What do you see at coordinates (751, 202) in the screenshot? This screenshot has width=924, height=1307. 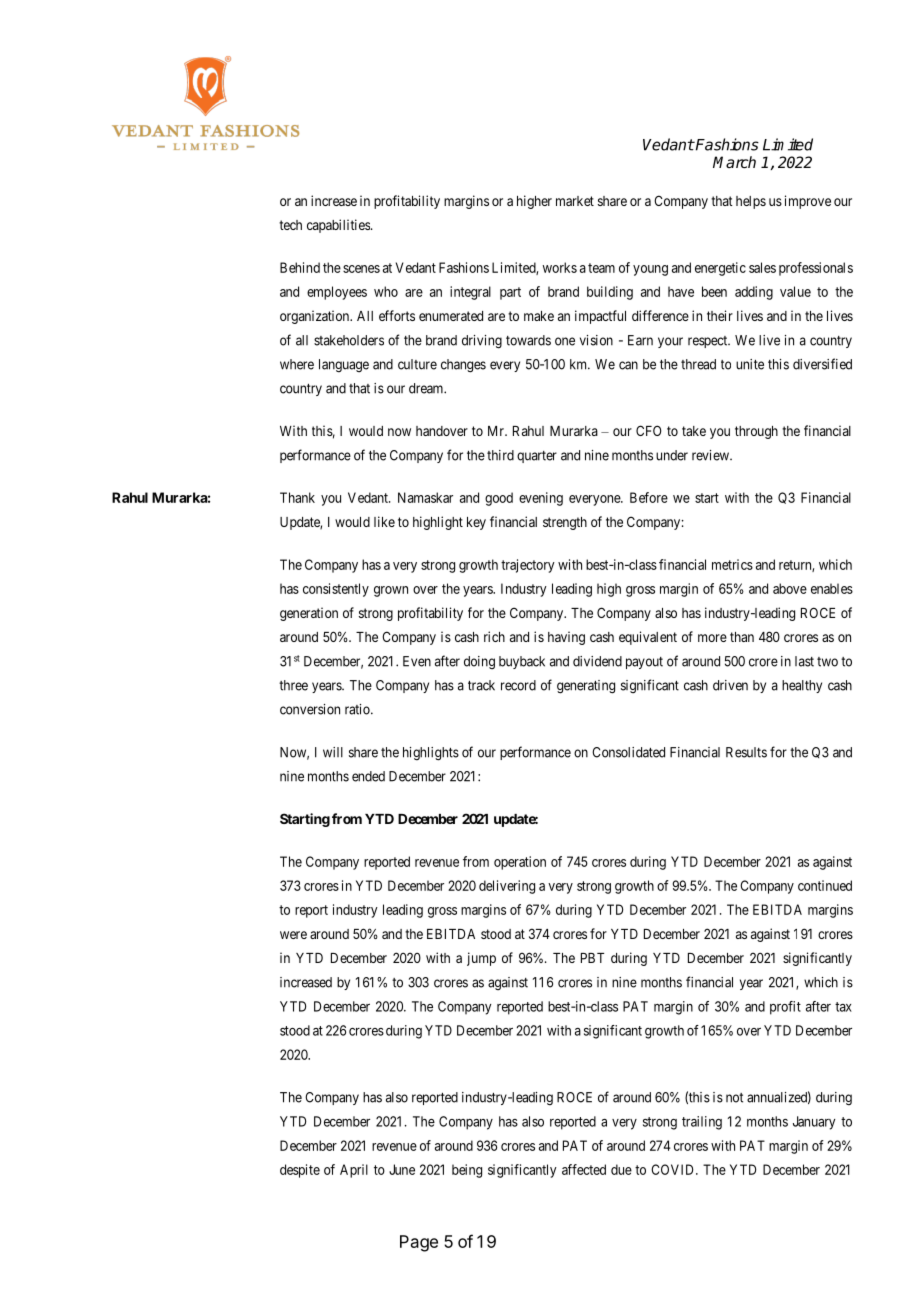 I see `helps` at bounding box center [751, 202].
